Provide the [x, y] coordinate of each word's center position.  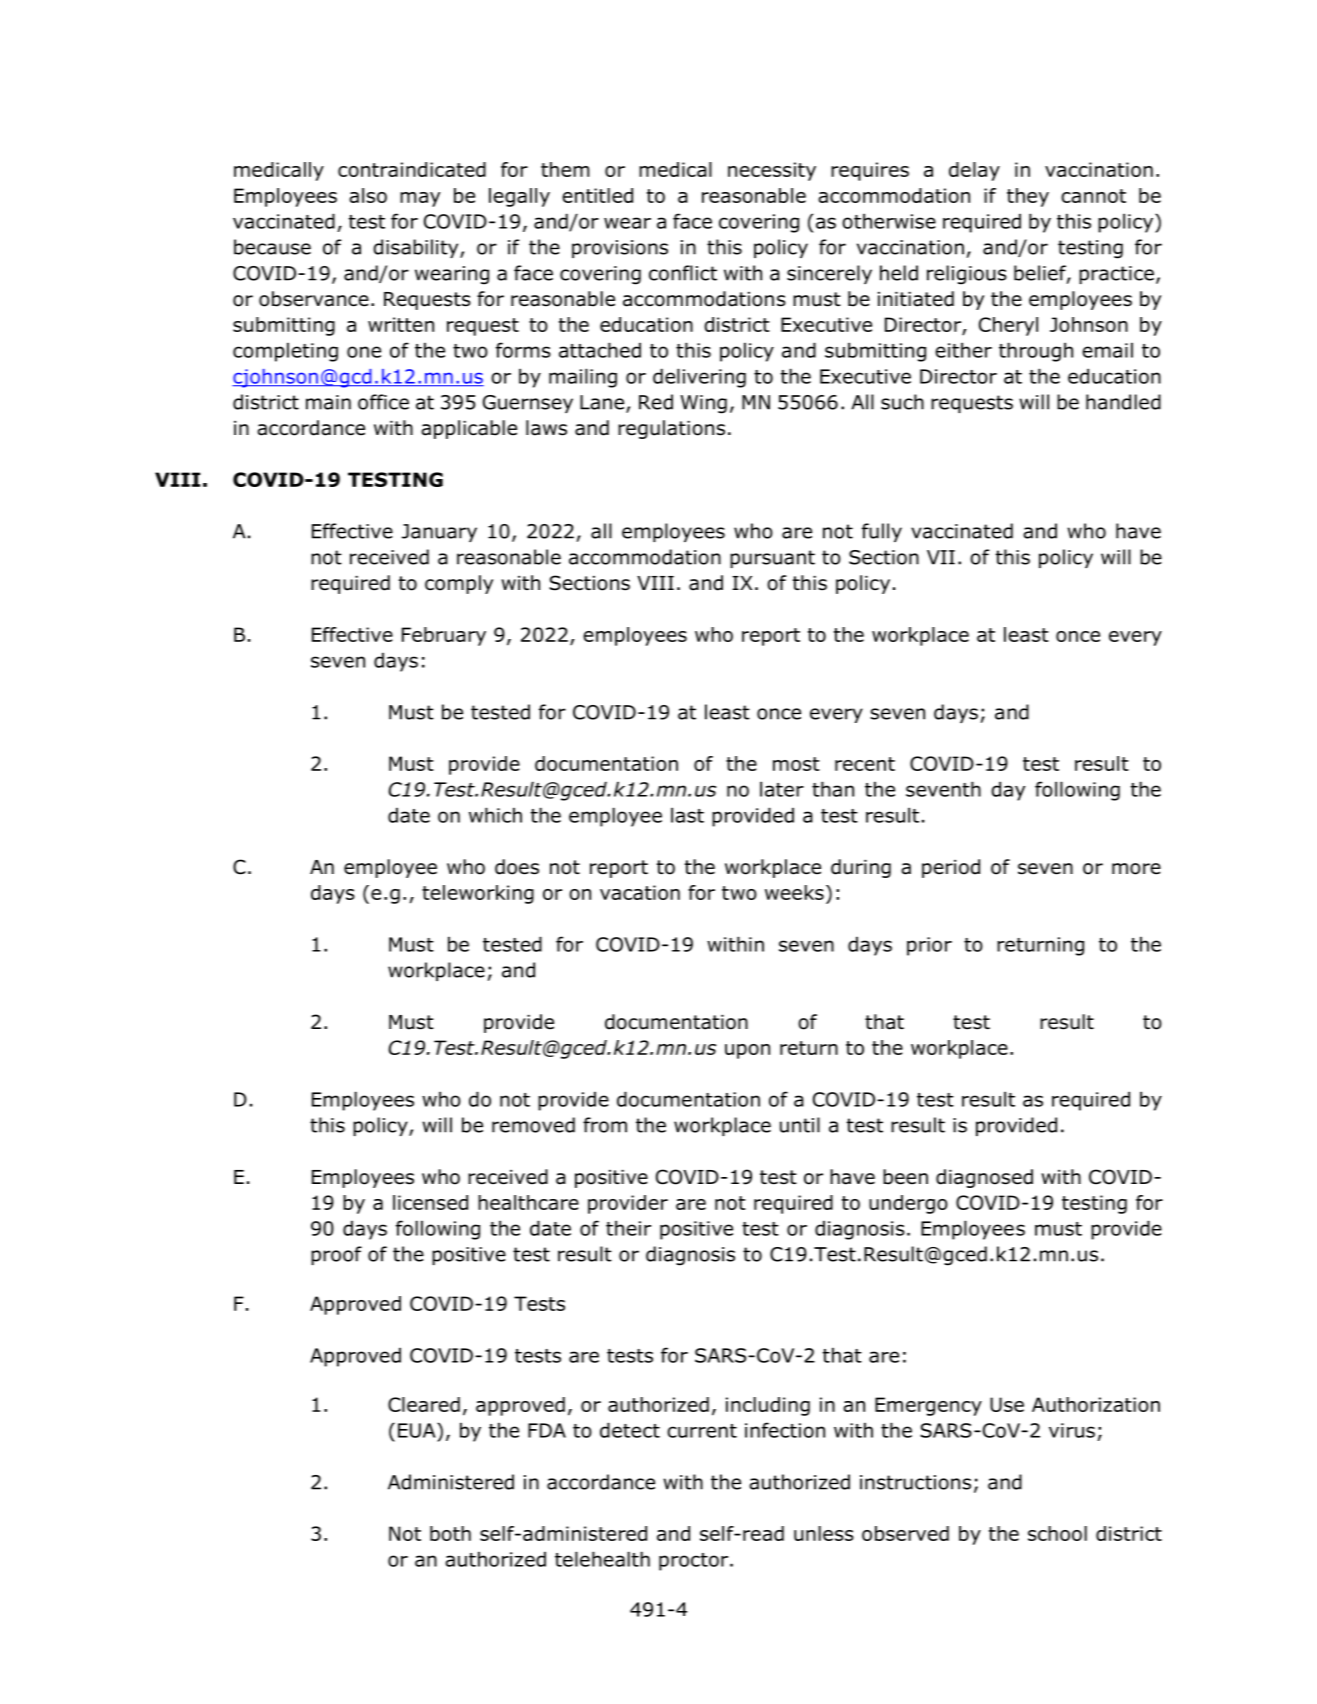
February [444, 636]
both [450, 1533]
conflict [683, 273]
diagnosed [984, 1178]
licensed [430, 1202]
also [368, 195]
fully [882, 532]
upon [747, 1051]
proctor [695, 1562]
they [1028, 197]
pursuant [772, 559]
